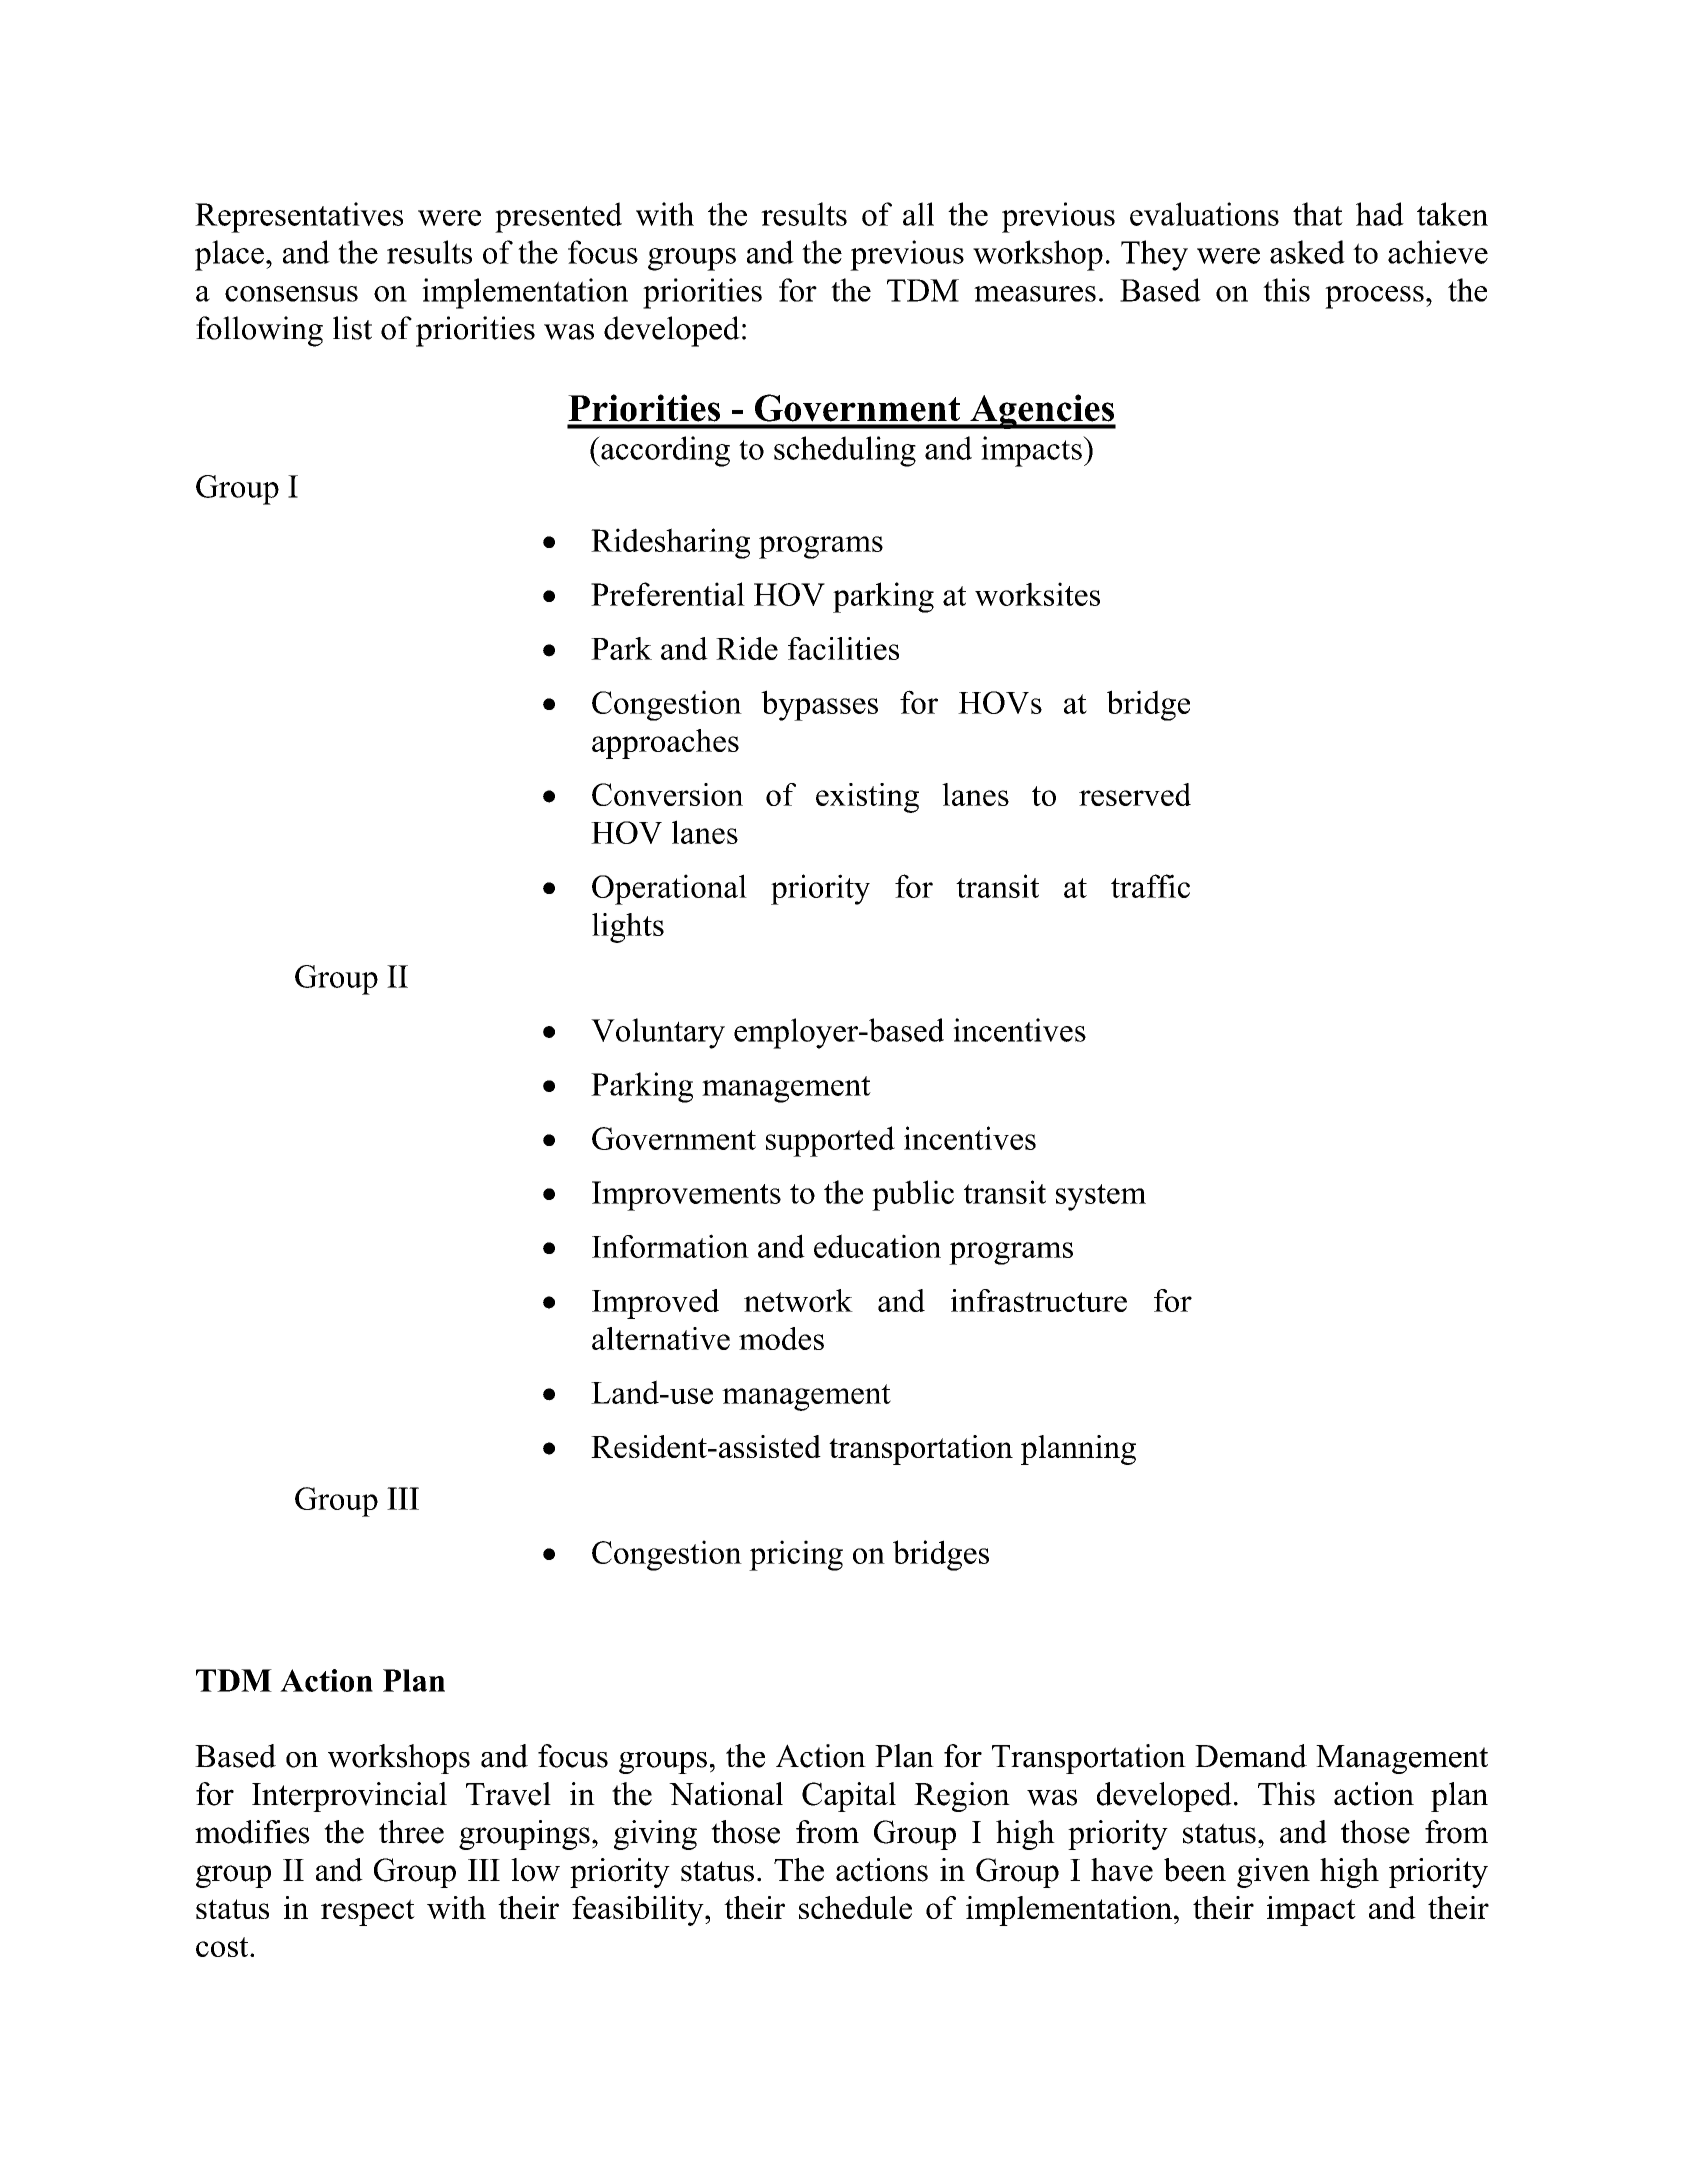 This screenshot has width=1683, height=2178. Describe the element at coordinates (1135, 794) in the screenshot. I see `reserved` at that location.
